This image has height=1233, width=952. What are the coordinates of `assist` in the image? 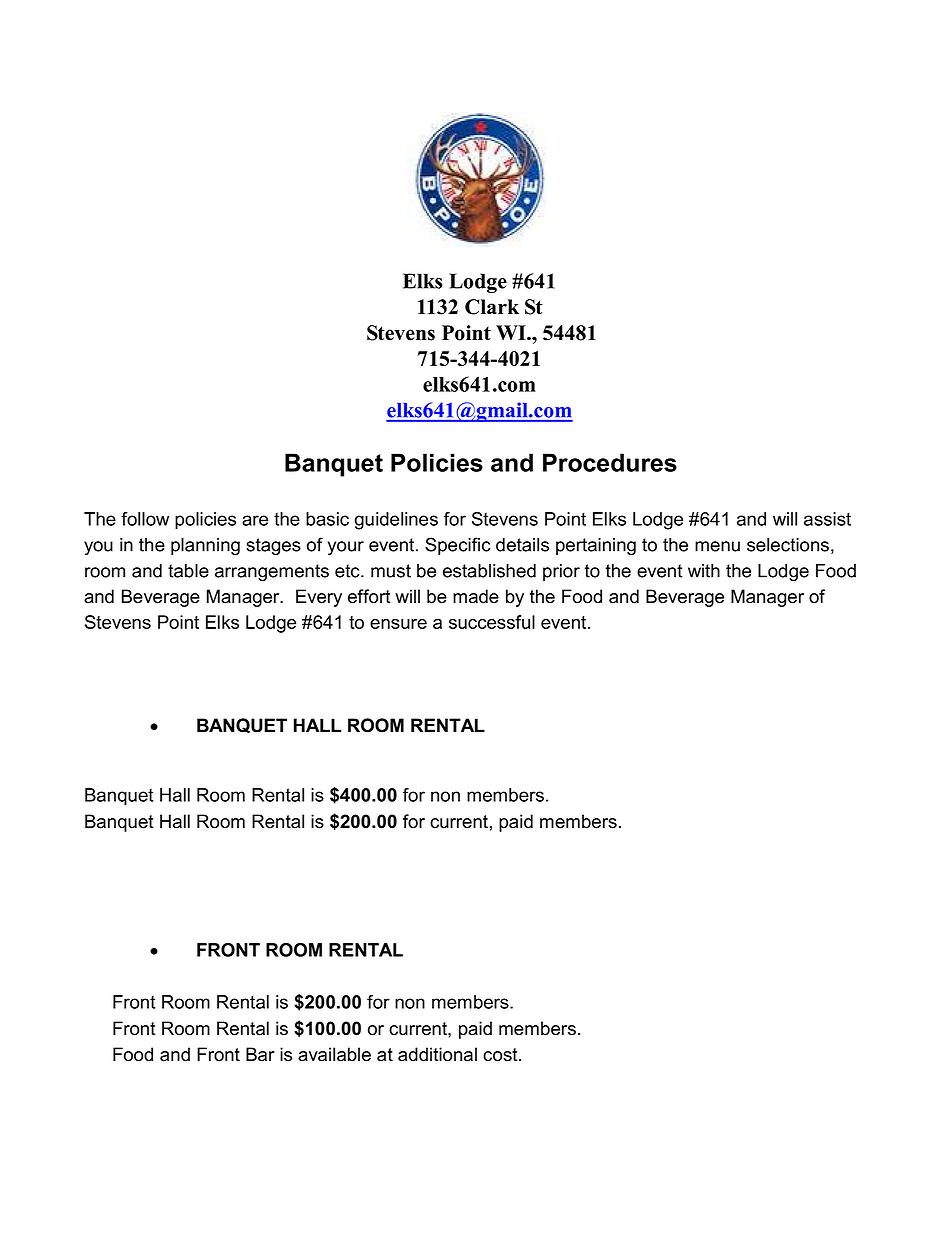 It's located at (827, 519).
